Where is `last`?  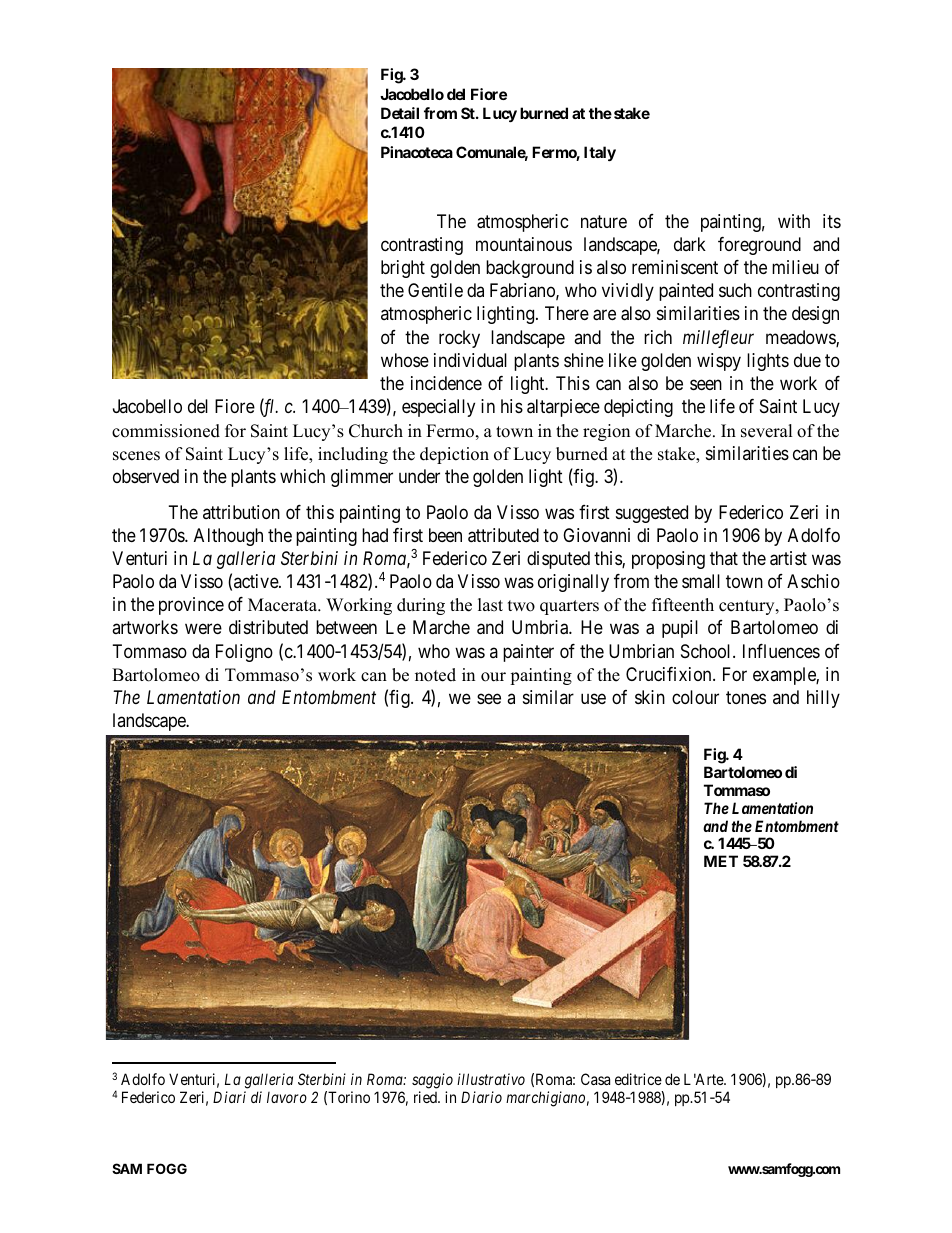 last is located at coordinates (490, 605).
